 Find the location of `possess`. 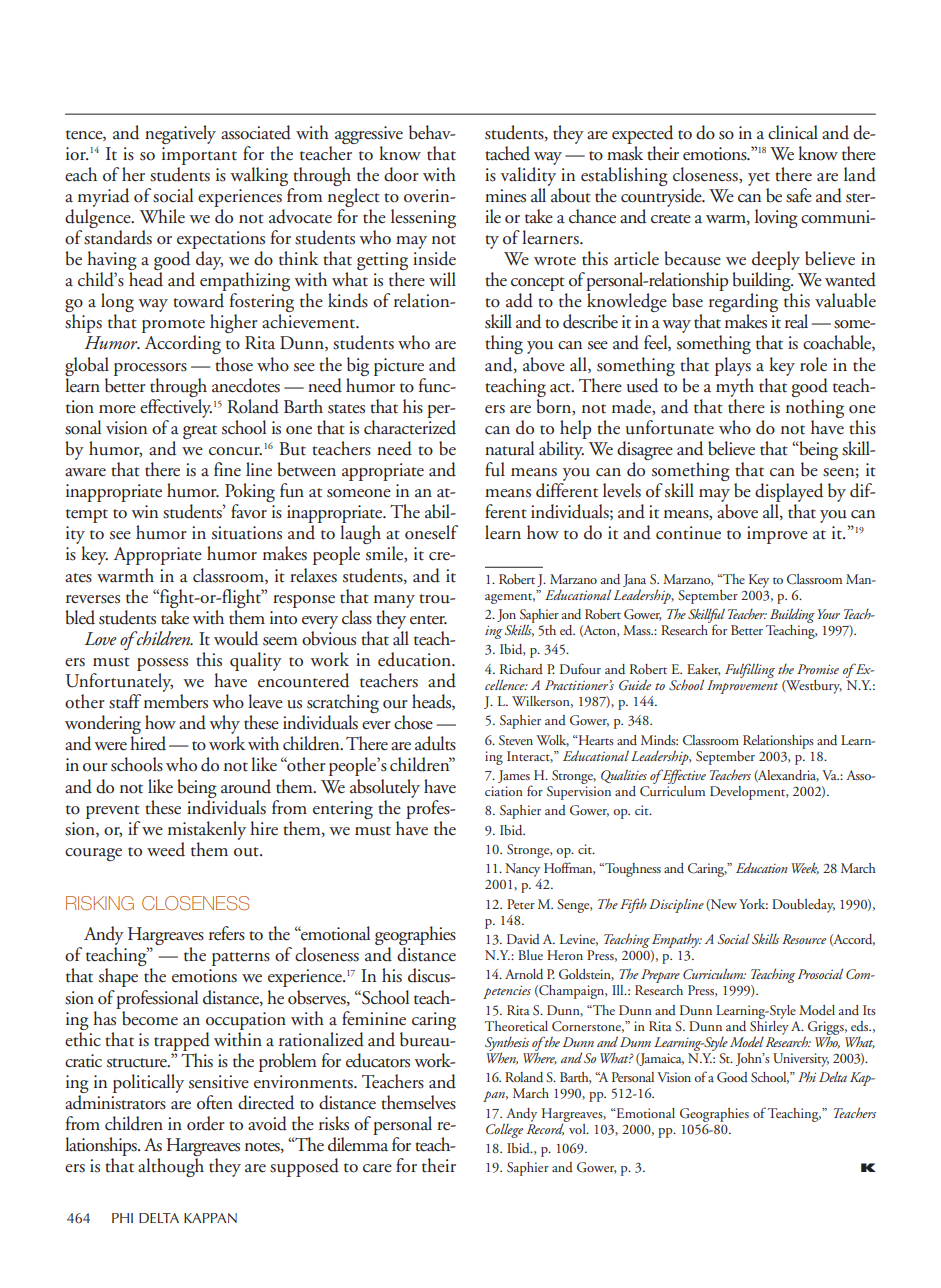

possess is located at coordinates (162, 664).
